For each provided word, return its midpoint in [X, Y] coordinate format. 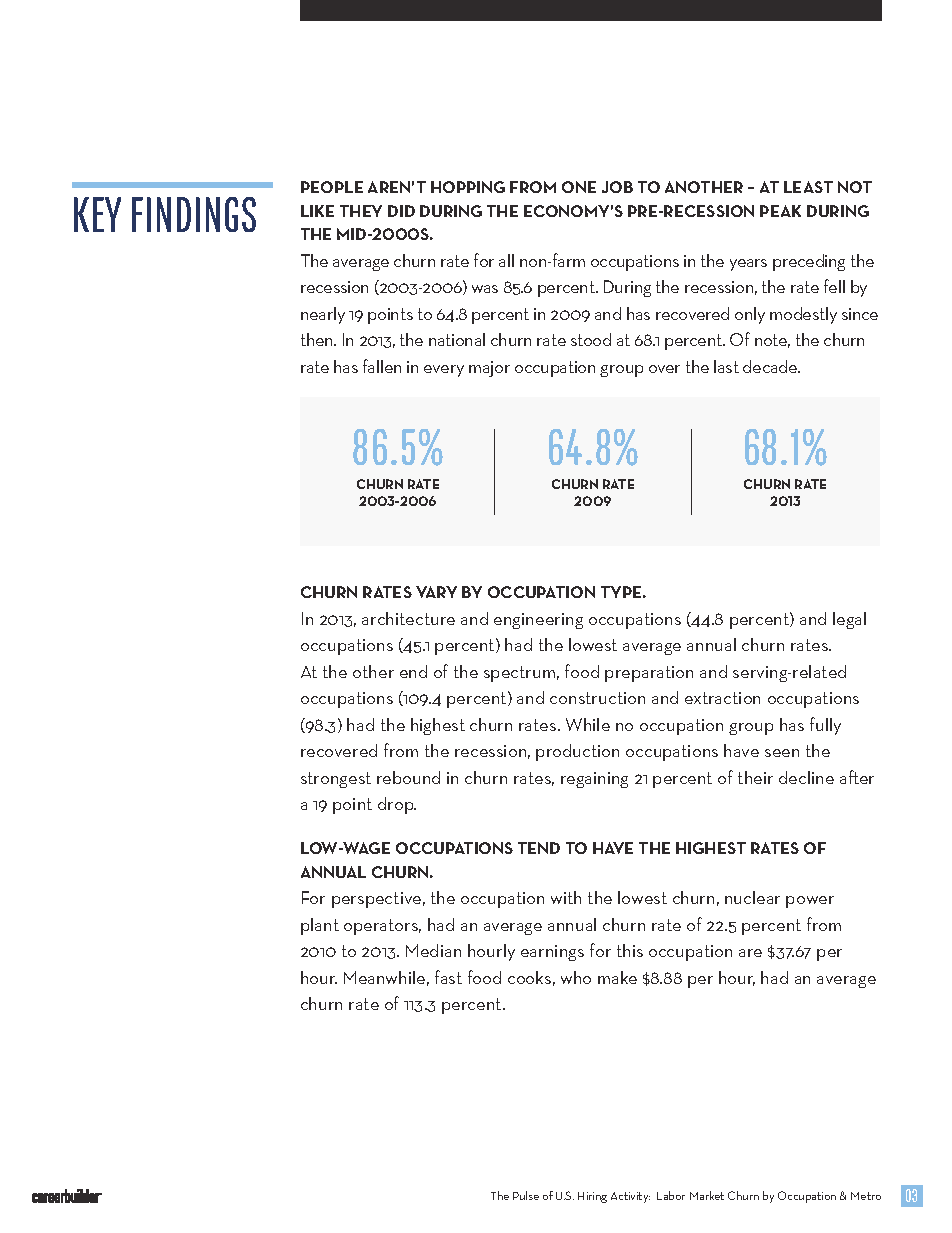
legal [849, 620]
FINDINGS [194, 214]
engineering [538, 621]
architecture [408, 618]
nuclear [752, 897]
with [566, 897]
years [748, 265]
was [485, 289]
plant [320, 926]
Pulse [526, 1195]
